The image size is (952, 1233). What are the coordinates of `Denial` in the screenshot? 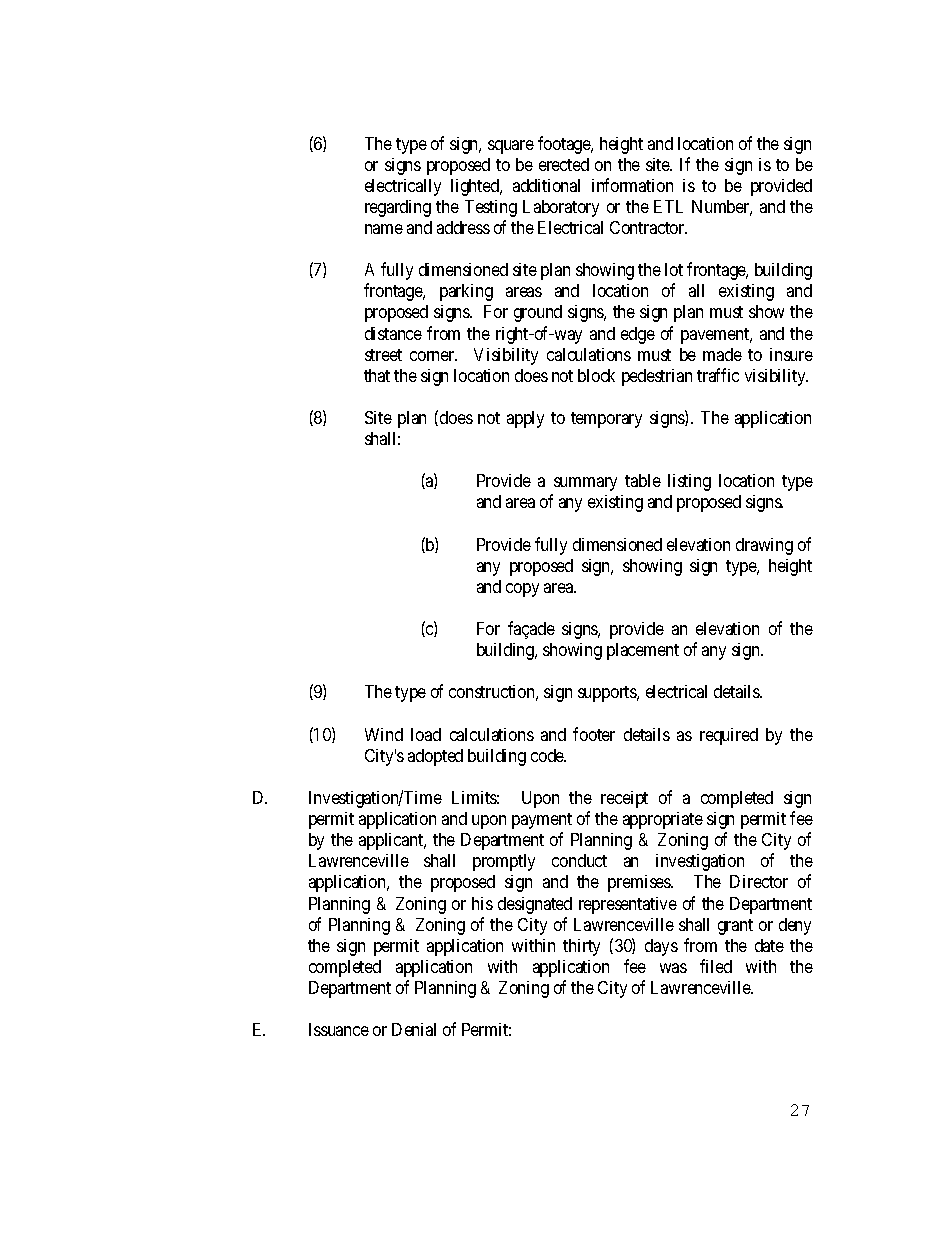 It's located at (414, 1029).
